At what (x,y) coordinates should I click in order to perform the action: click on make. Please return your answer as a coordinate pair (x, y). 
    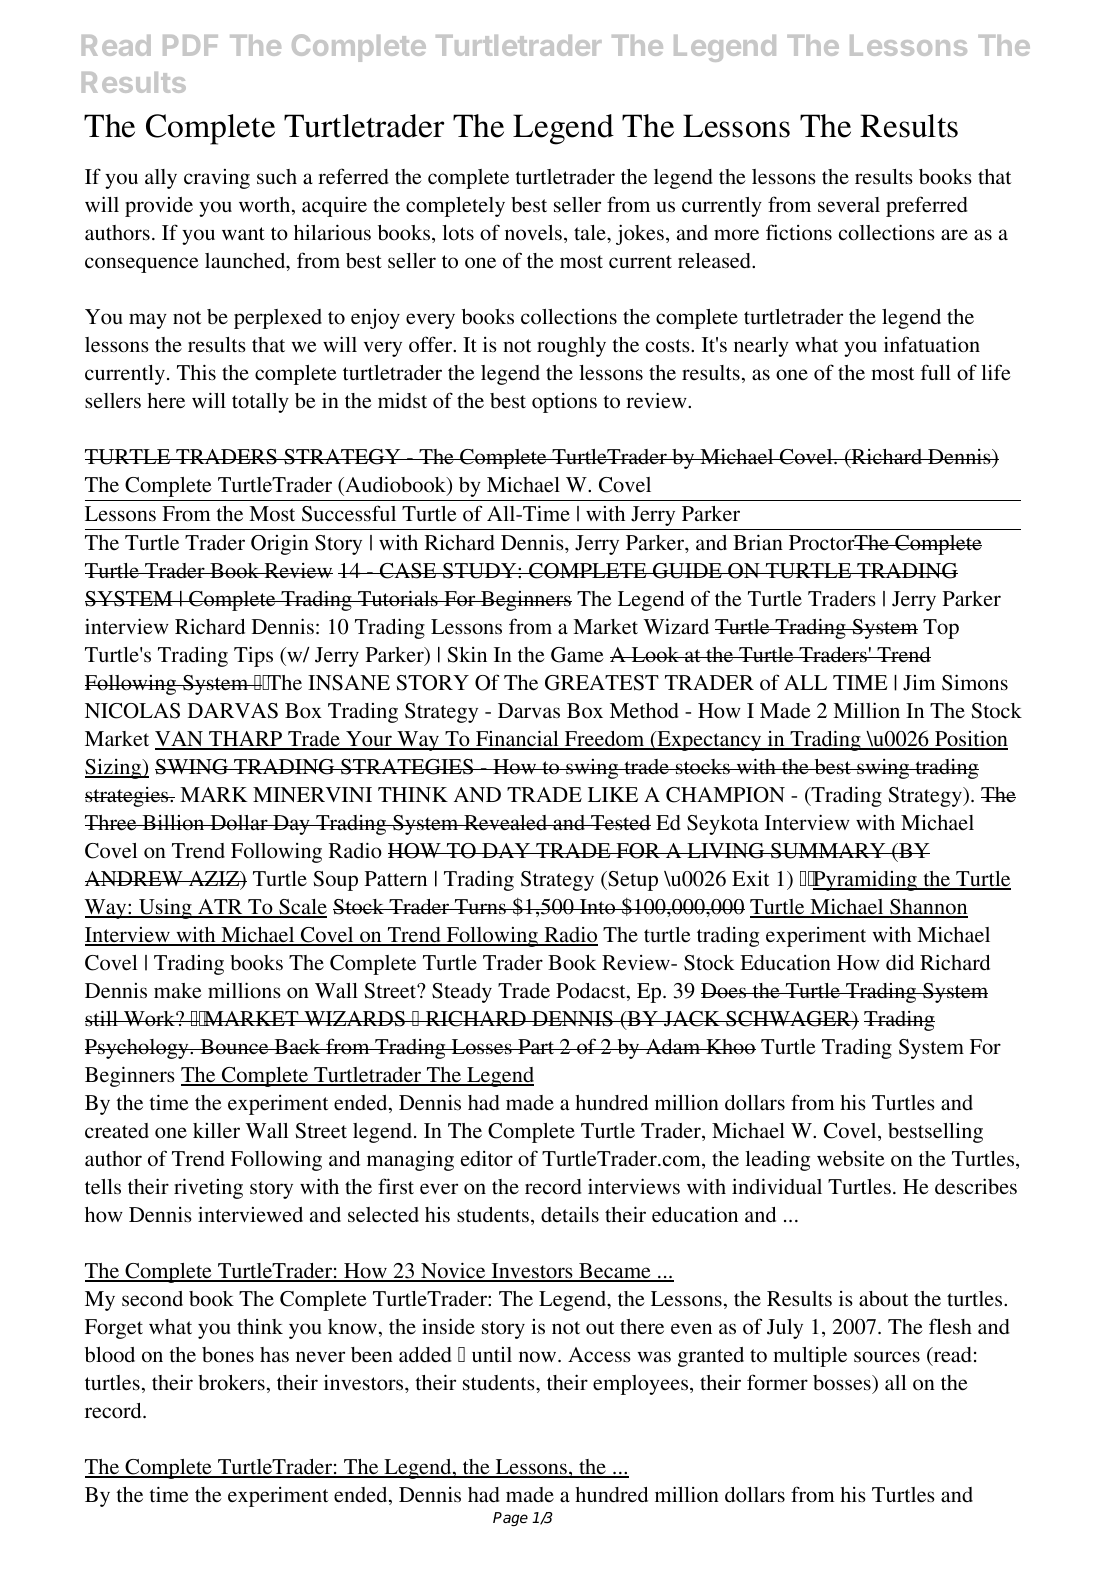
    Looking at the image, I should click on (178, 990).
